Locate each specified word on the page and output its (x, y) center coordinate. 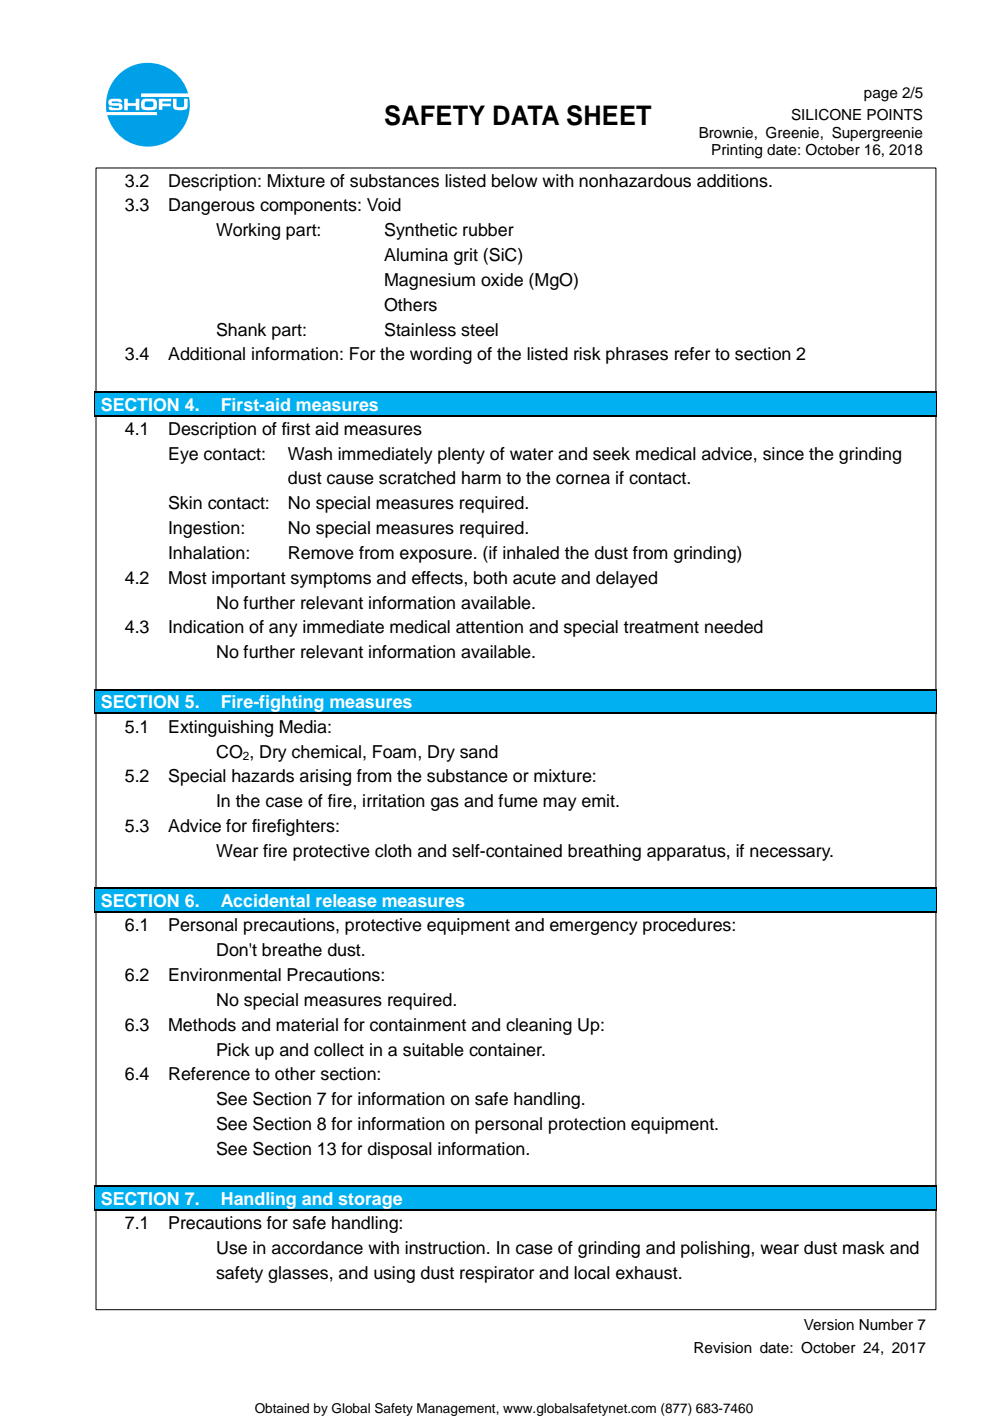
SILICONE (826, 114)
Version (829, 1325)
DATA (526, 115)
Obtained (282, 1408)
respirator (497, 1274)
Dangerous (212, 206)
